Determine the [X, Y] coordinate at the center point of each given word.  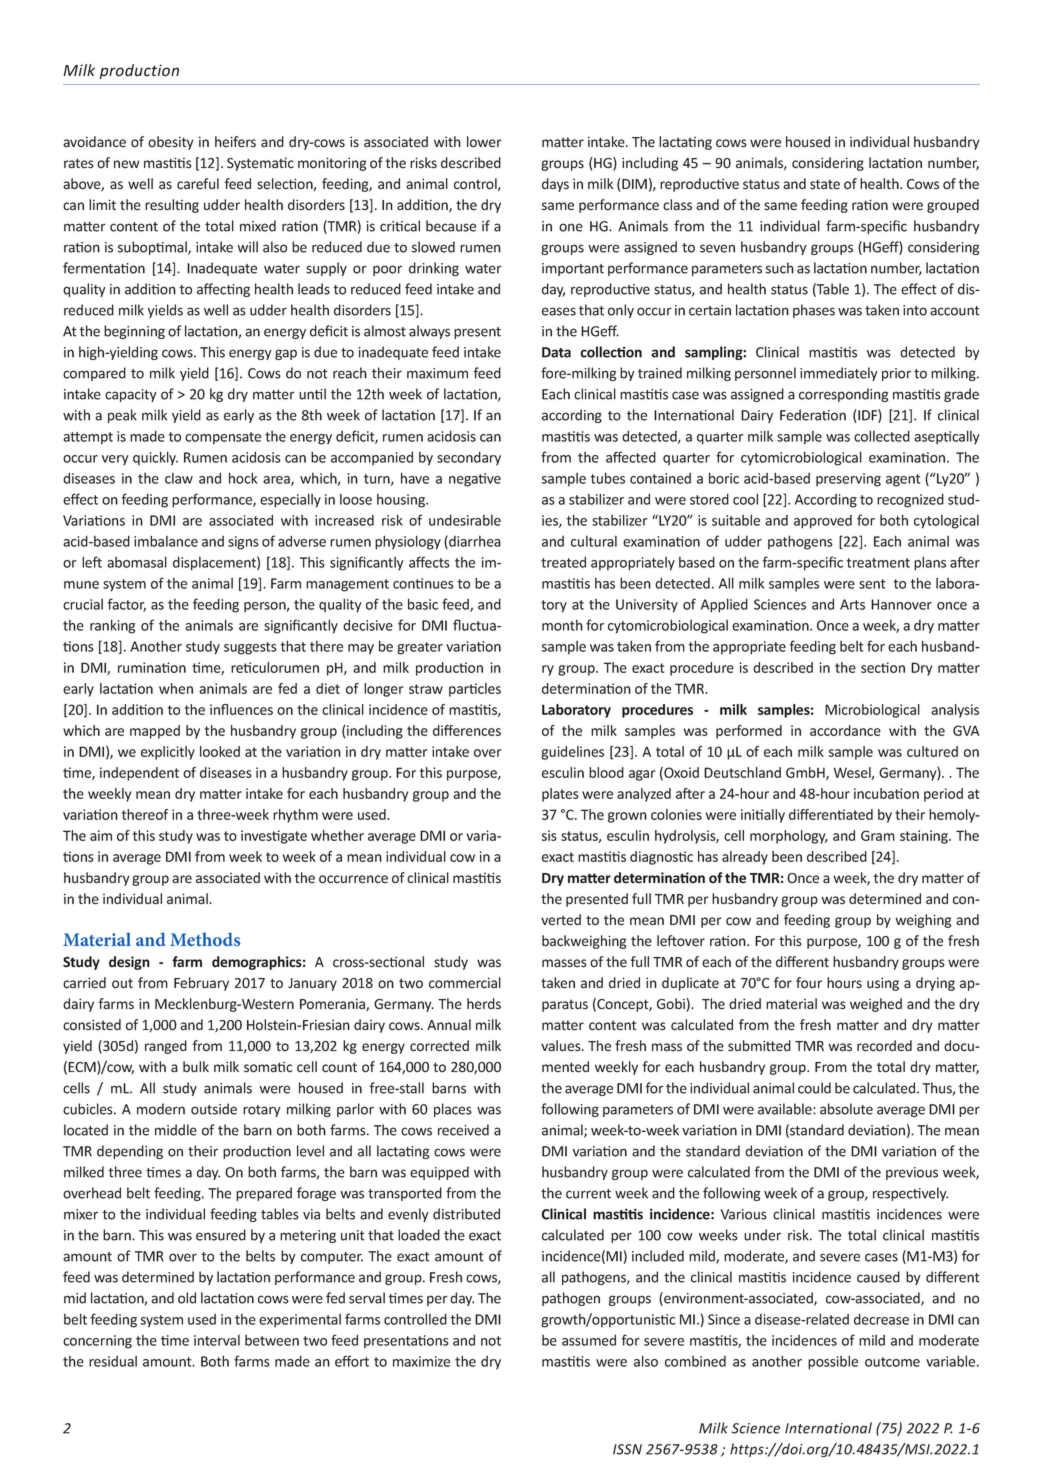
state [825, 184]
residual [113, 1361]
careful [198, 184]
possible [833, 1363]
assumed [589, 1340]
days [555, 185]
